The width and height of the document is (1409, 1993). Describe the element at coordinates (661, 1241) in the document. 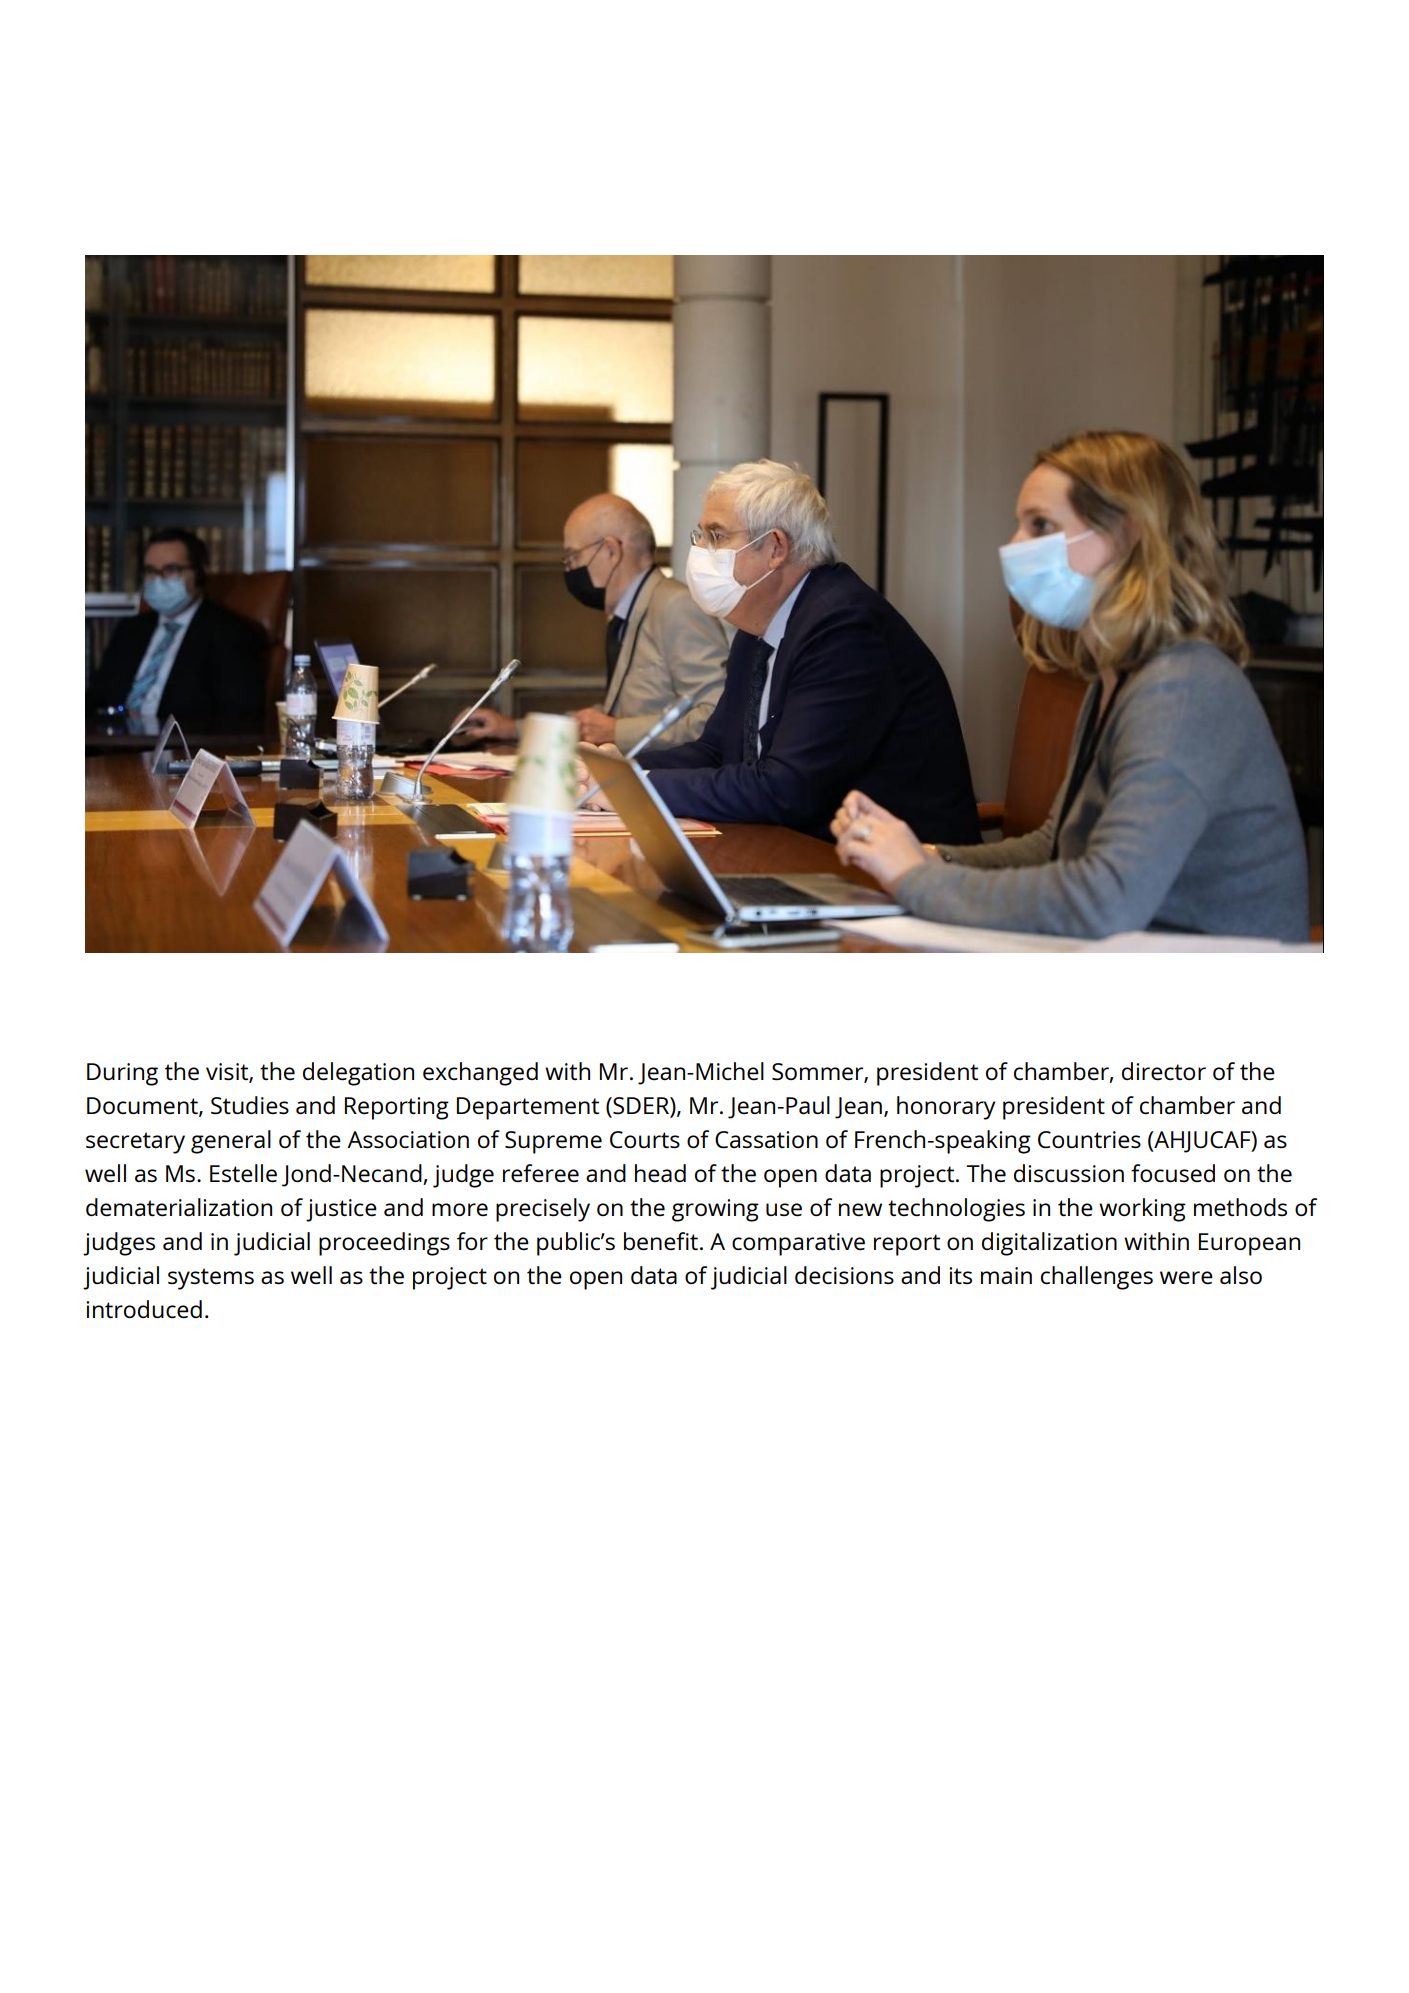

I see `benefit` at that location.
